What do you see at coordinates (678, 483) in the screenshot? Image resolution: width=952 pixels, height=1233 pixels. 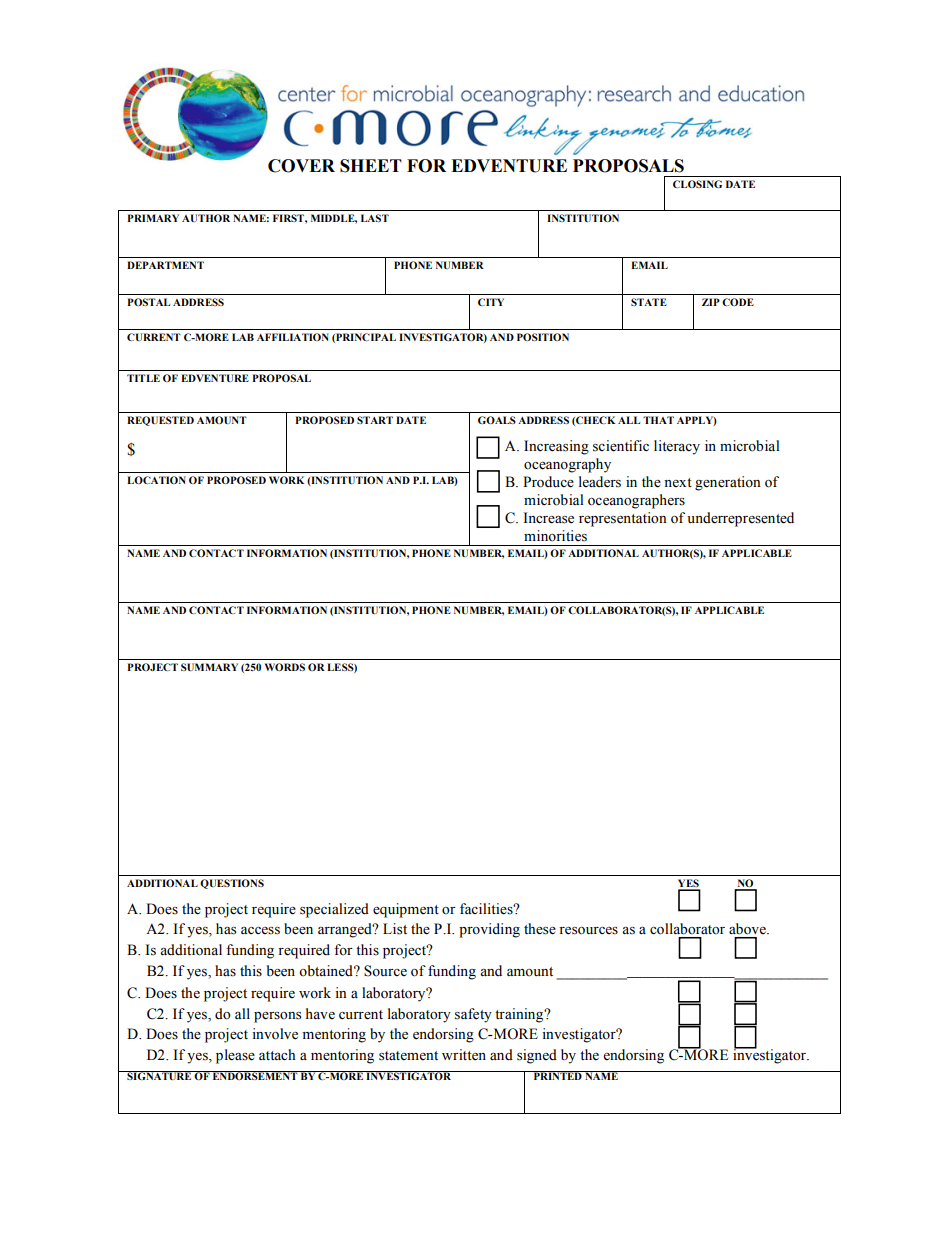 I see `next` at bounding box center [678, 483].
